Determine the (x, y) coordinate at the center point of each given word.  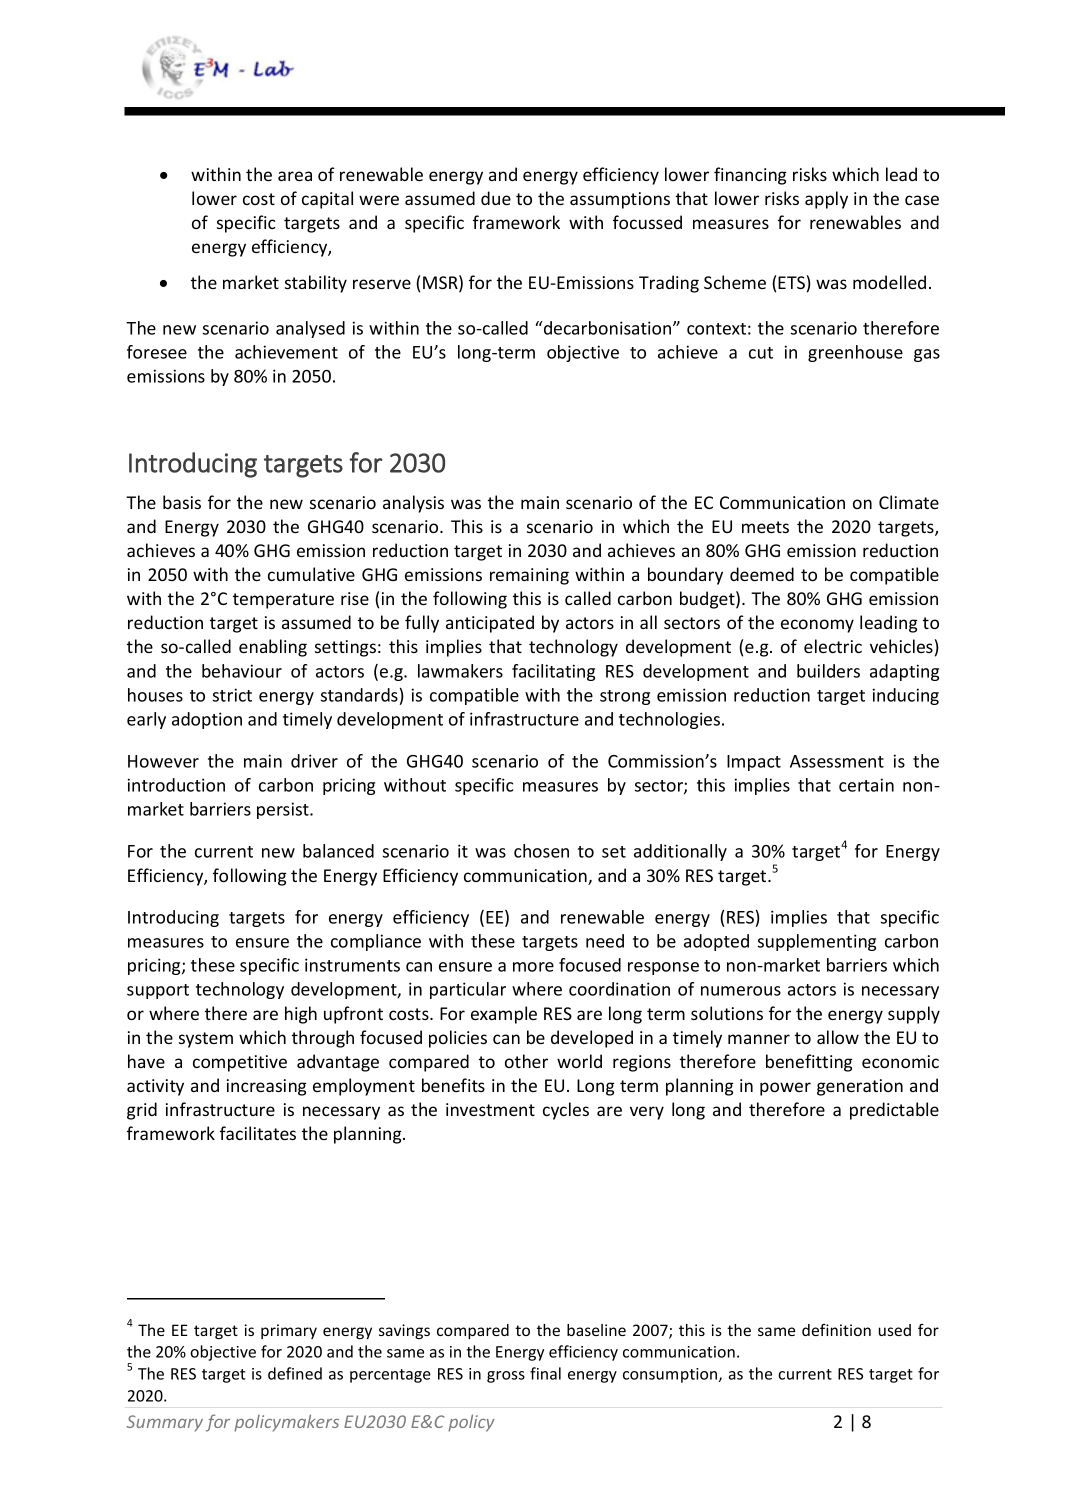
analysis (413, 504)
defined (295, 1373)
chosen (541, 851)
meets (765, 527)
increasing (267, 1087)
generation (860, 1087)
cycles (566, 1111)
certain (866, 785)
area (295, 176)
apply (826, 200)
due (496, 198)
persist (284, 810)
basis (182, 502)
